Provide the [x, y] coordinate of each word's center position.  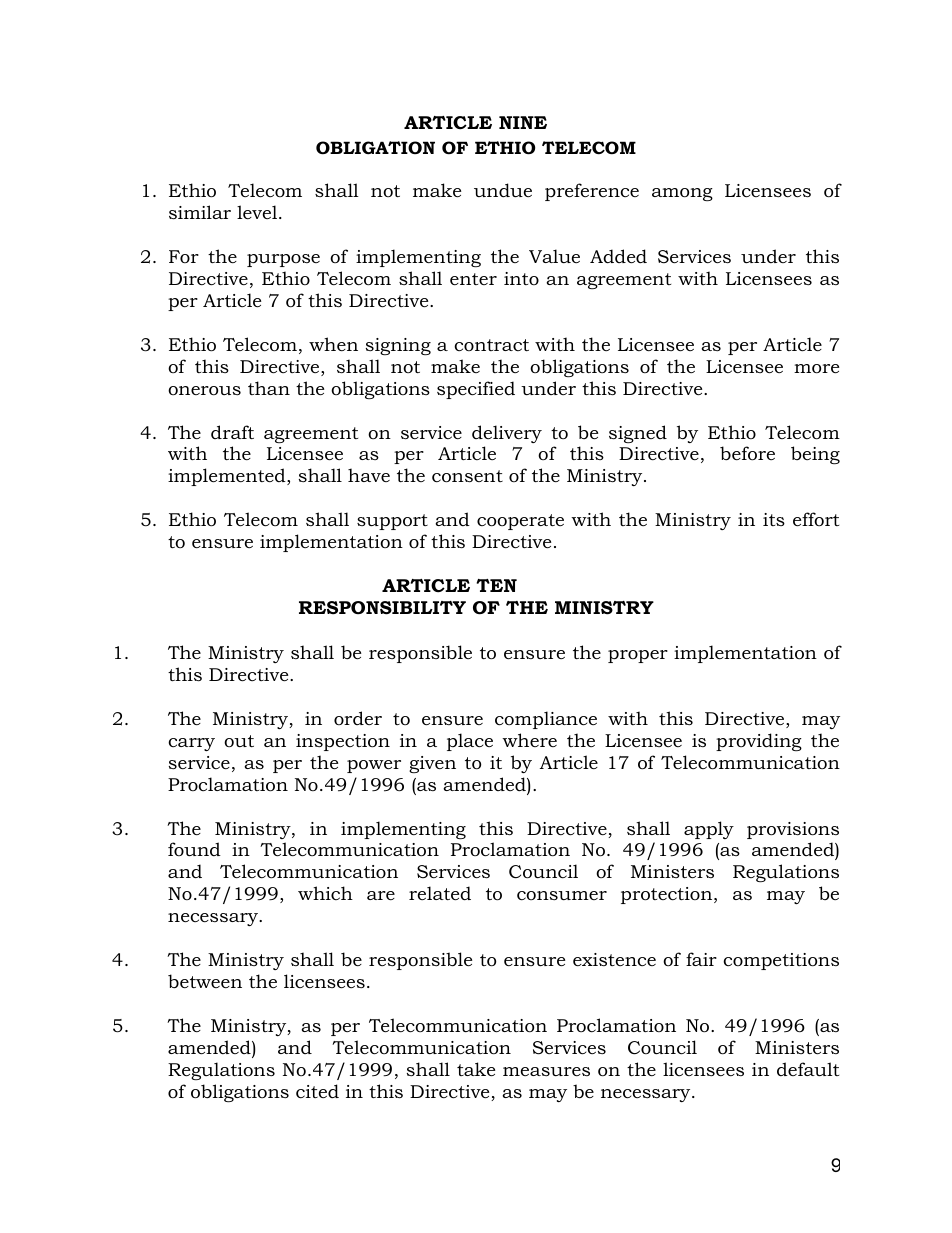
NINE [523, 122]
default [808, 1069]
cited [317, 1091]
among [682, 194]
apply [709, 830]
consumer [562, 896]
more [816, 369]
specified [476, 390]
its [774, 519]
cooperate [520, 522]
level [258, 212]
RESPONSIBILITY [382, 608]
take [476, 1069]
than [269, 388]
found [194, 849]
